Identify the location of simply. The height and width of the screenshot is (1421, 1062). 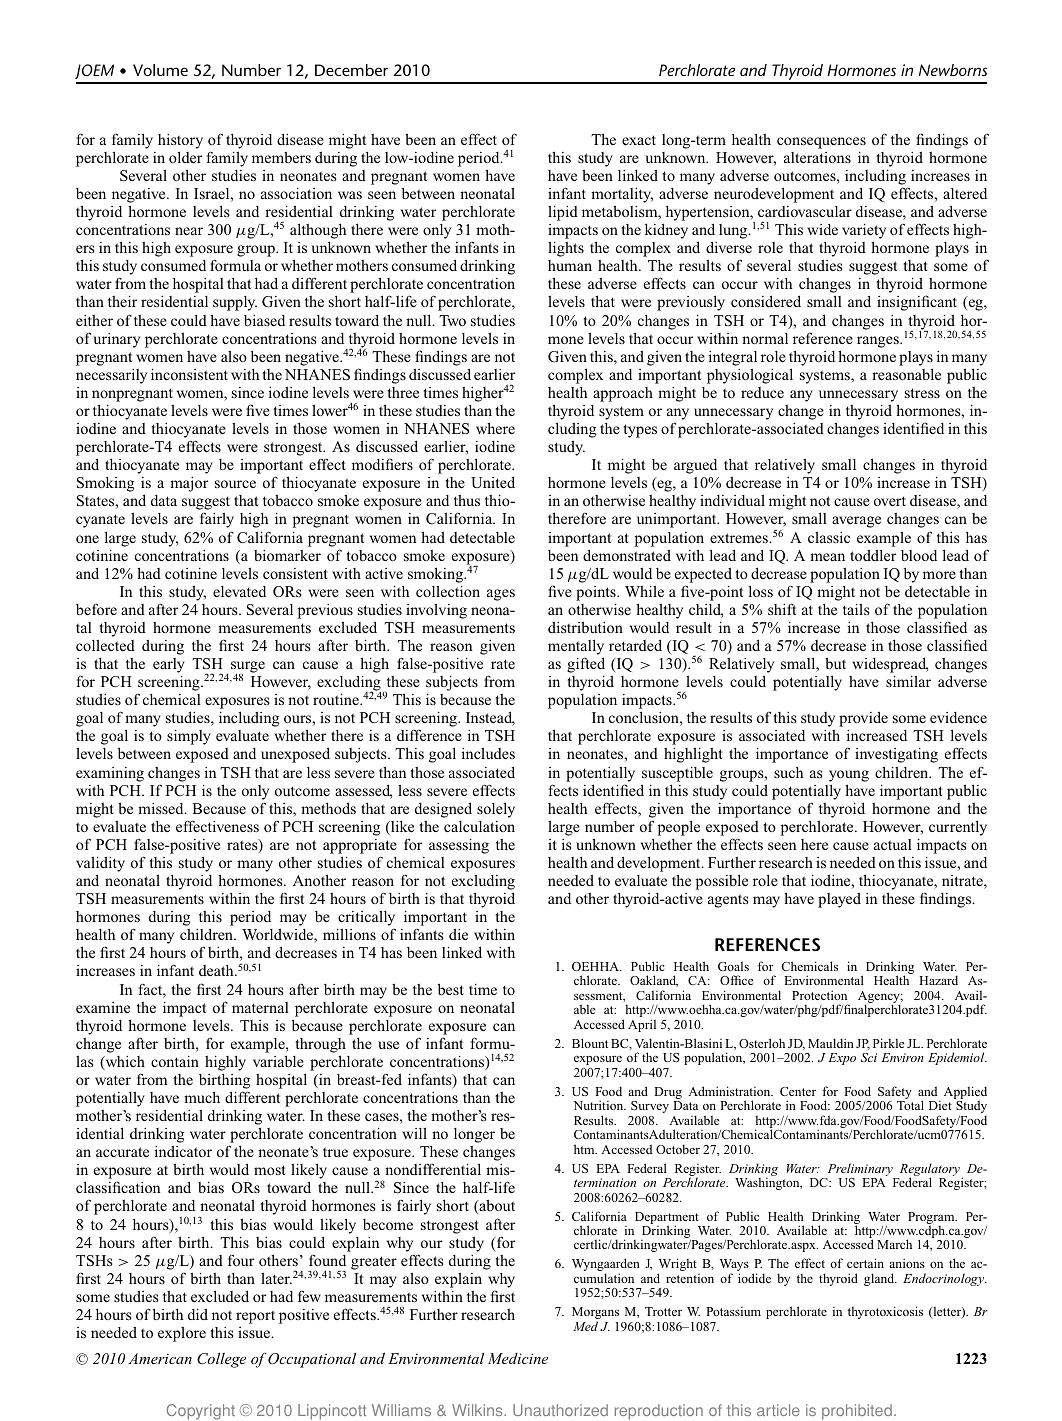
(189, 737).
